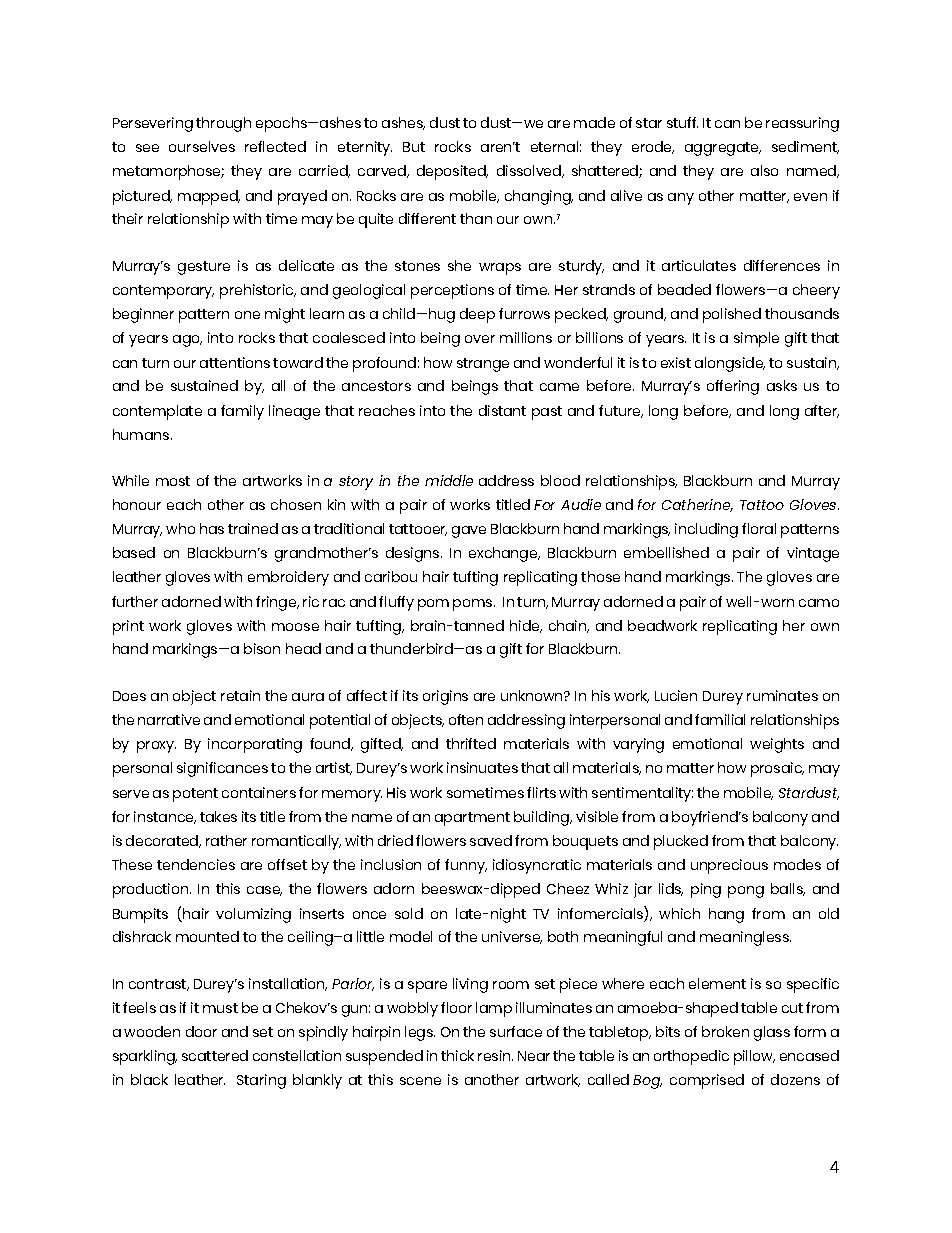 This screenshot has width=952, height=1233. What do you see at coordinates (733, 387) in the screenshot?
I see `offering` at bounding box center [733, 387].
